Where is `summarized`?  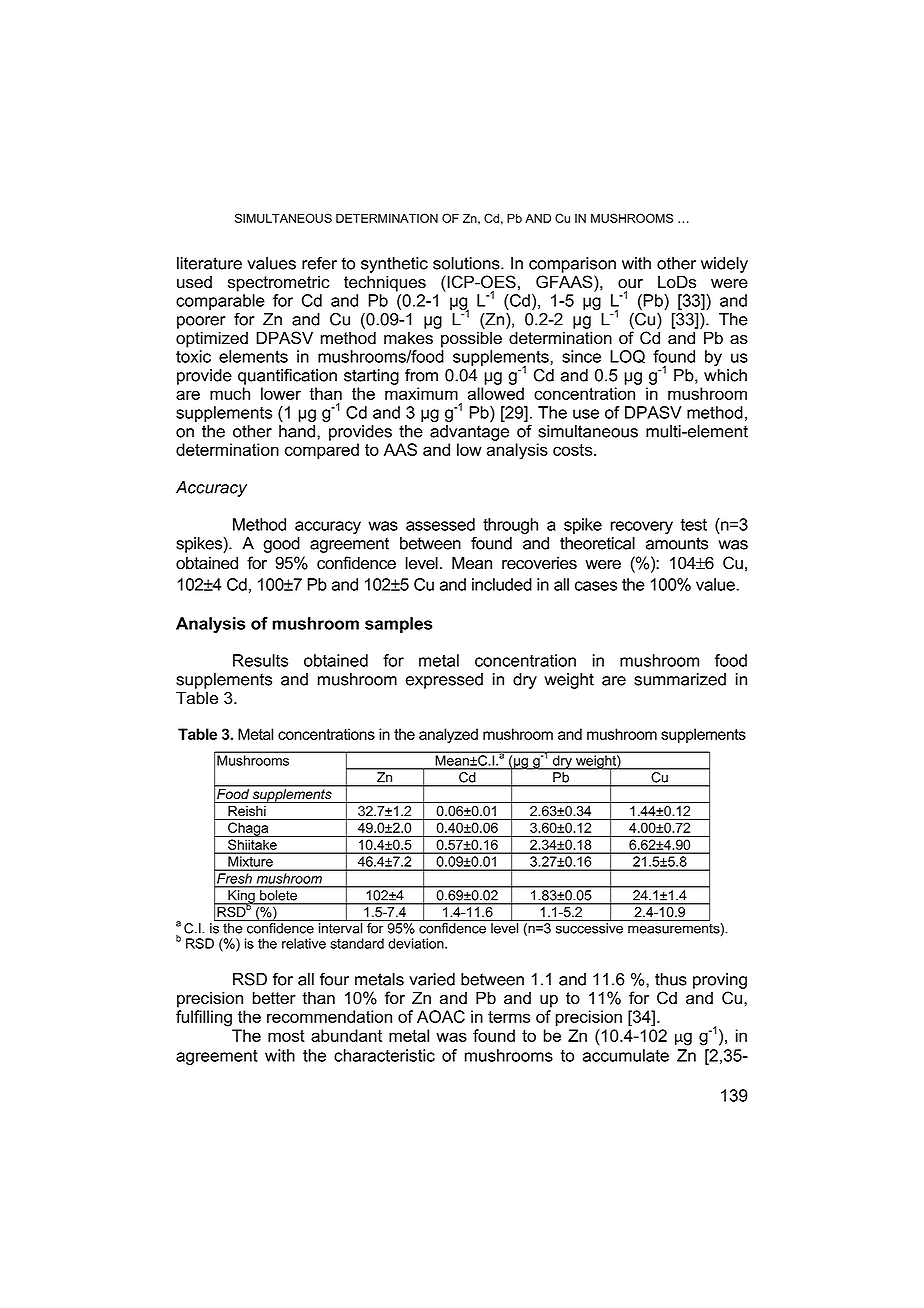 summarized is located at coordinates (680, 679).
